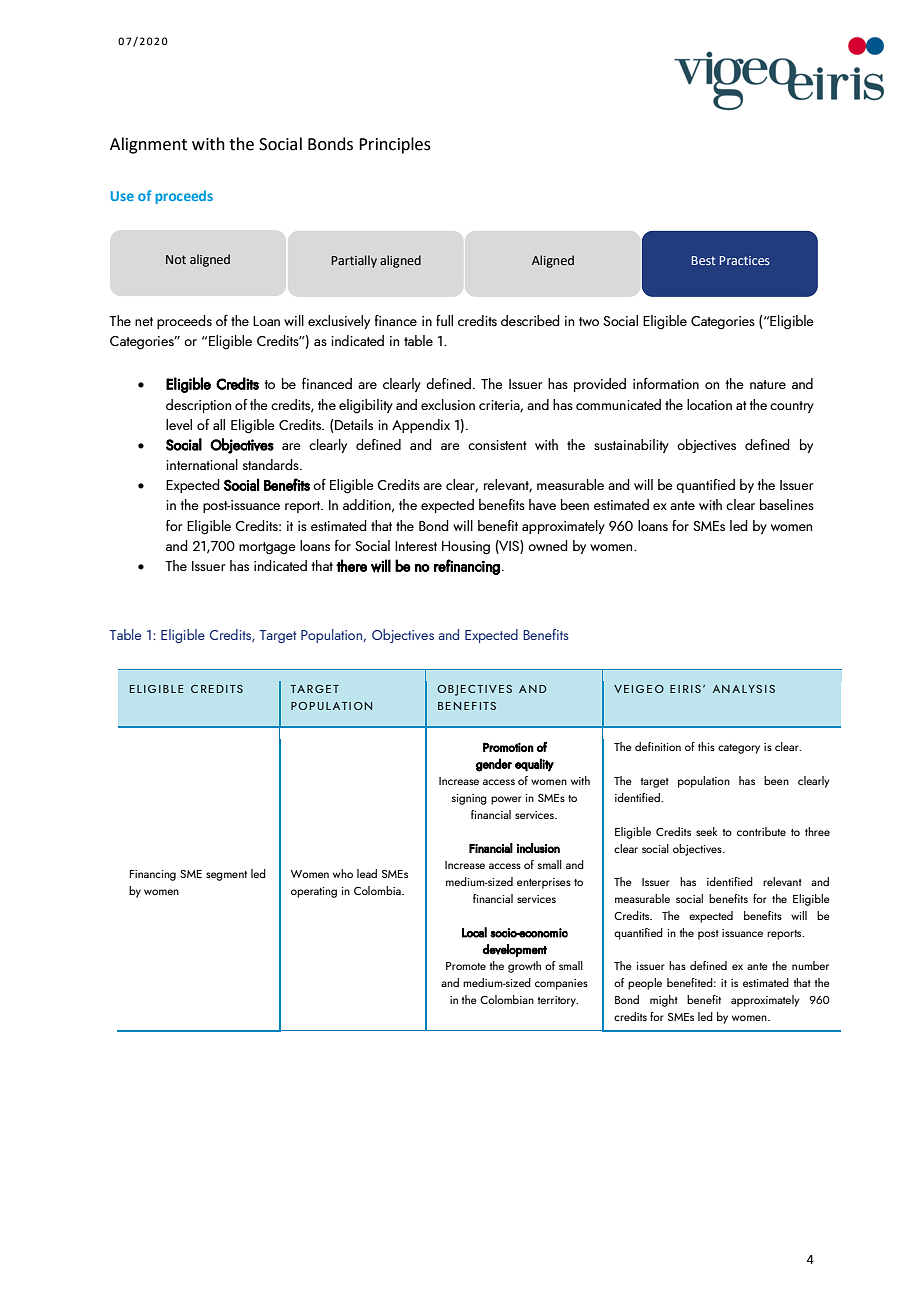 The image size is (924, 1307). I want to click on ALYS, so click(747, 689).
